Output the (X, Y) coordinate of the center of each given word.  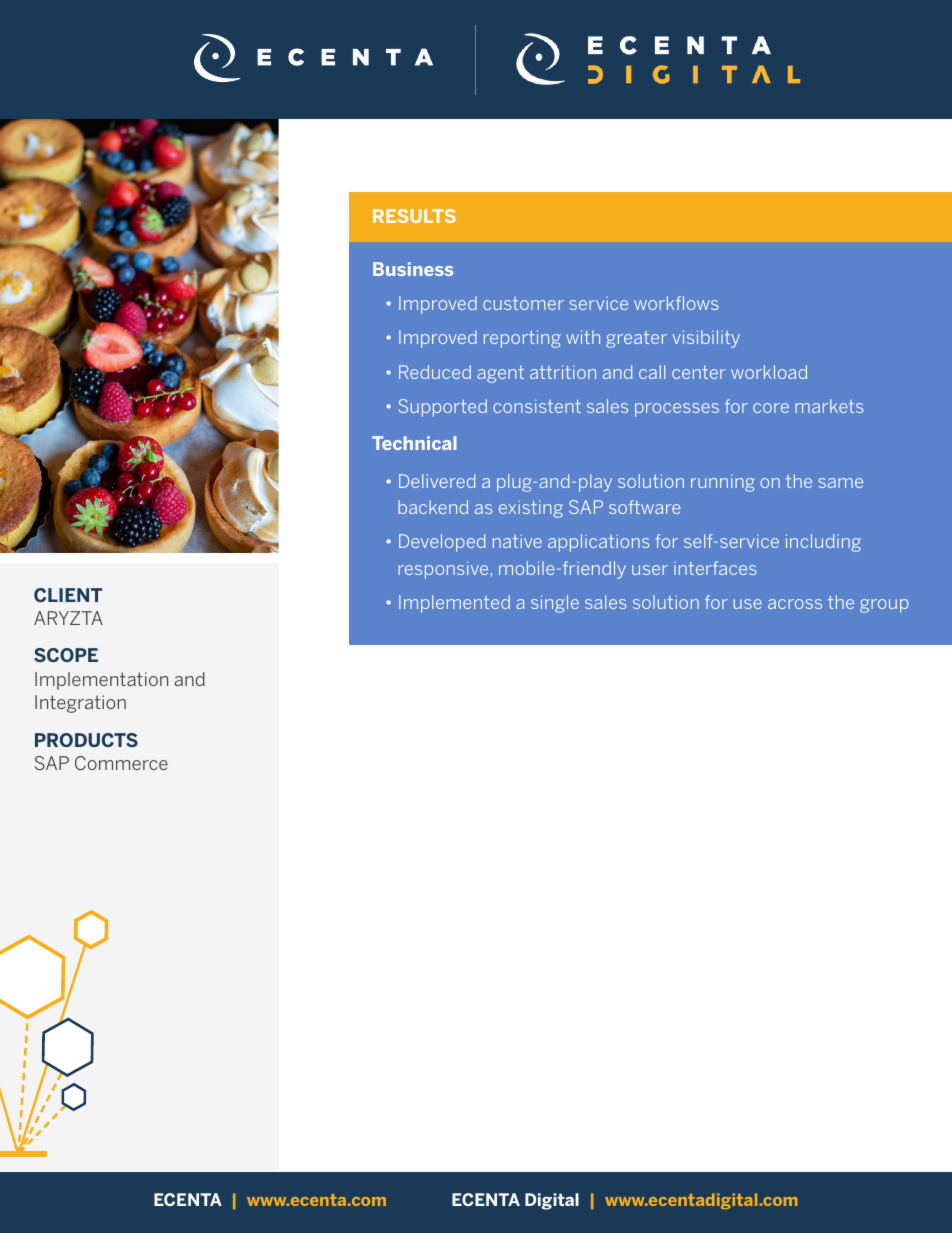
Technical (414, 443)
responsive (444, 570)
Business (413, 269)
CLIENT (68, 595)
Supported (443, 408)
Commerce (121, 763)
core (771, 408)
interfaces (715, 568)
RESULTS (414, 216)
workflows (676, 303)
